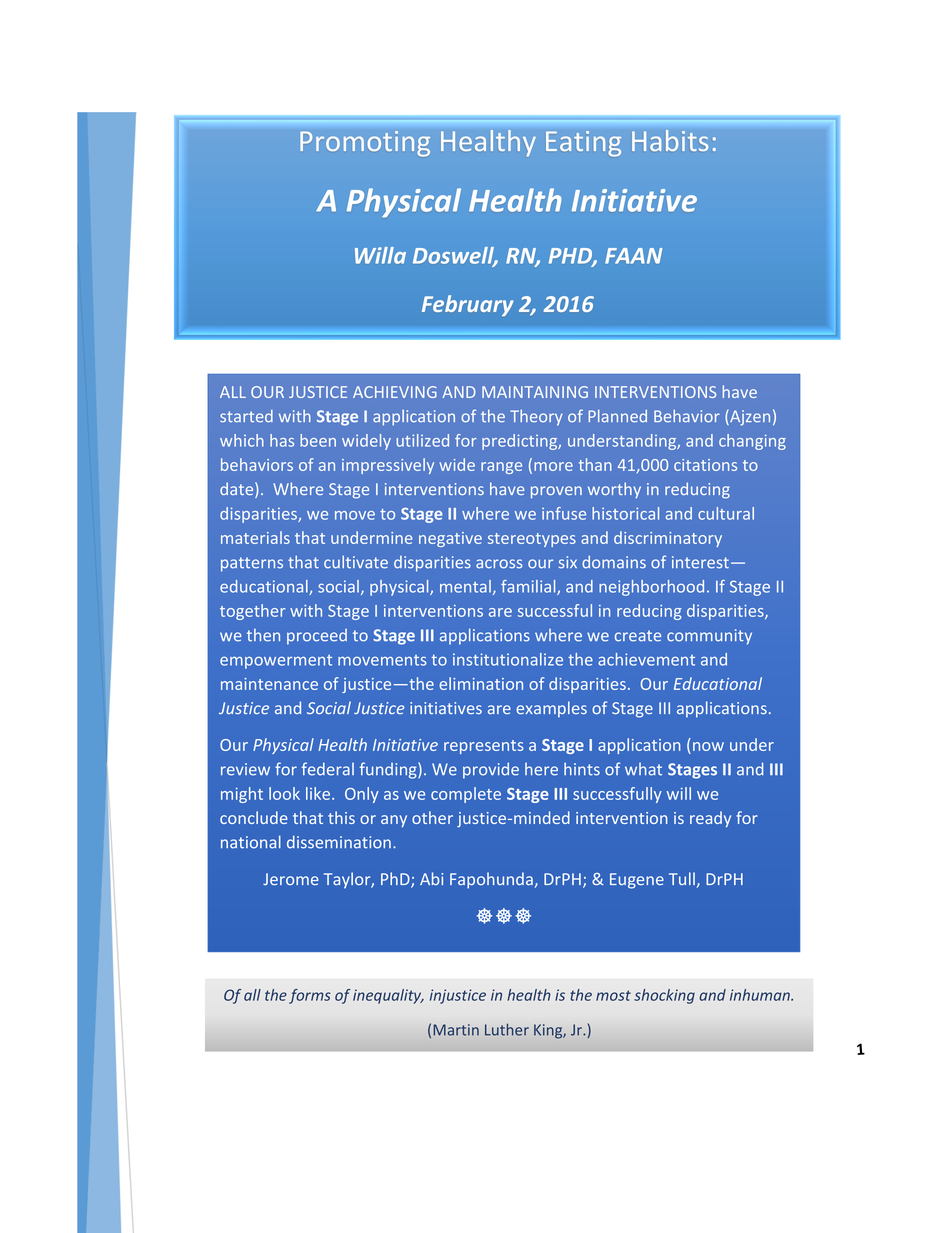 The image size is (952, 1233). What do you see at coordinates (583, 143) in the image?
I see `Eating` at bounding box center [583, 143].
